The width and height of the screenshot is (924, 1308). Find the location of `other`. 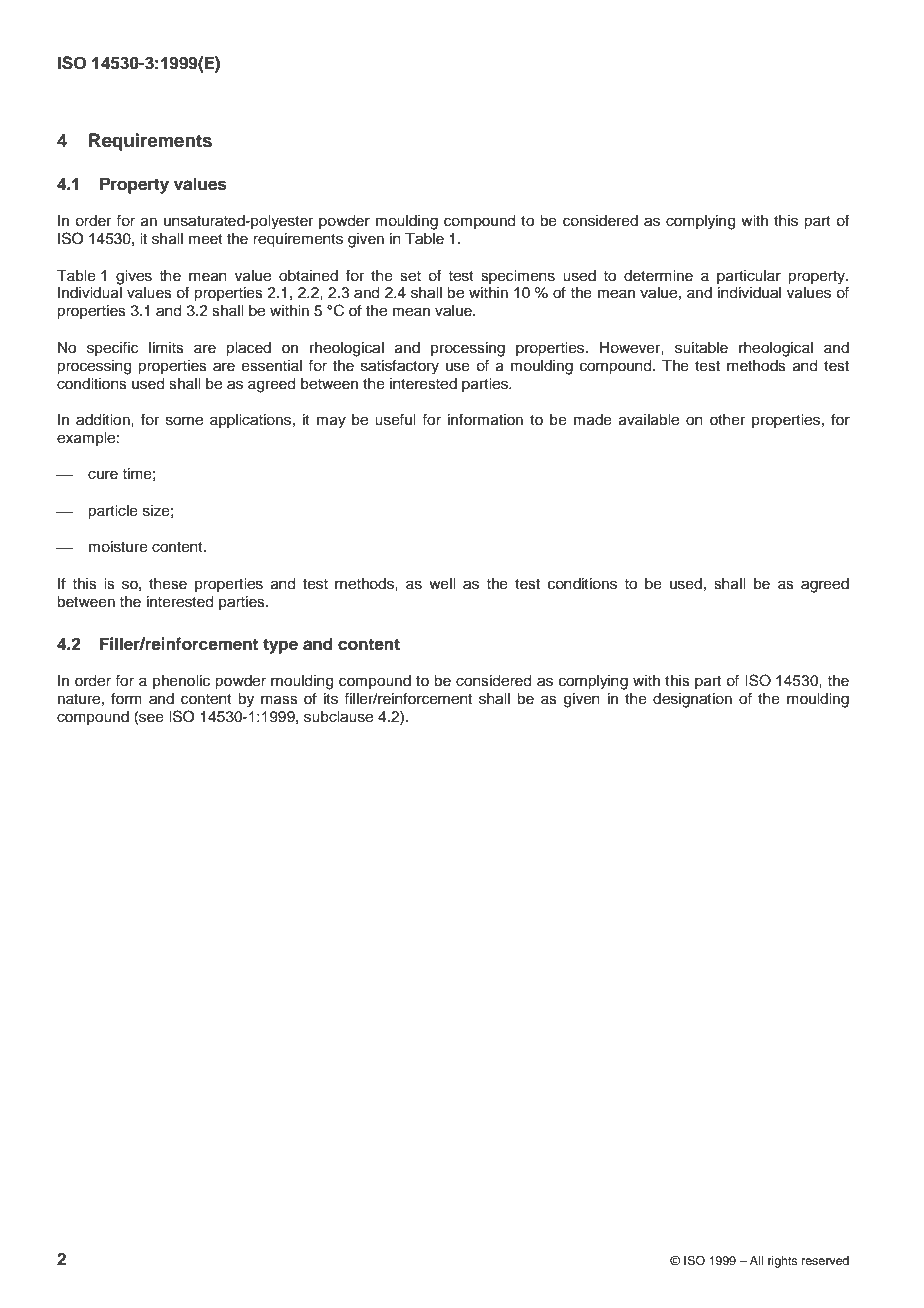

other is located at coordinates (727, 420).
